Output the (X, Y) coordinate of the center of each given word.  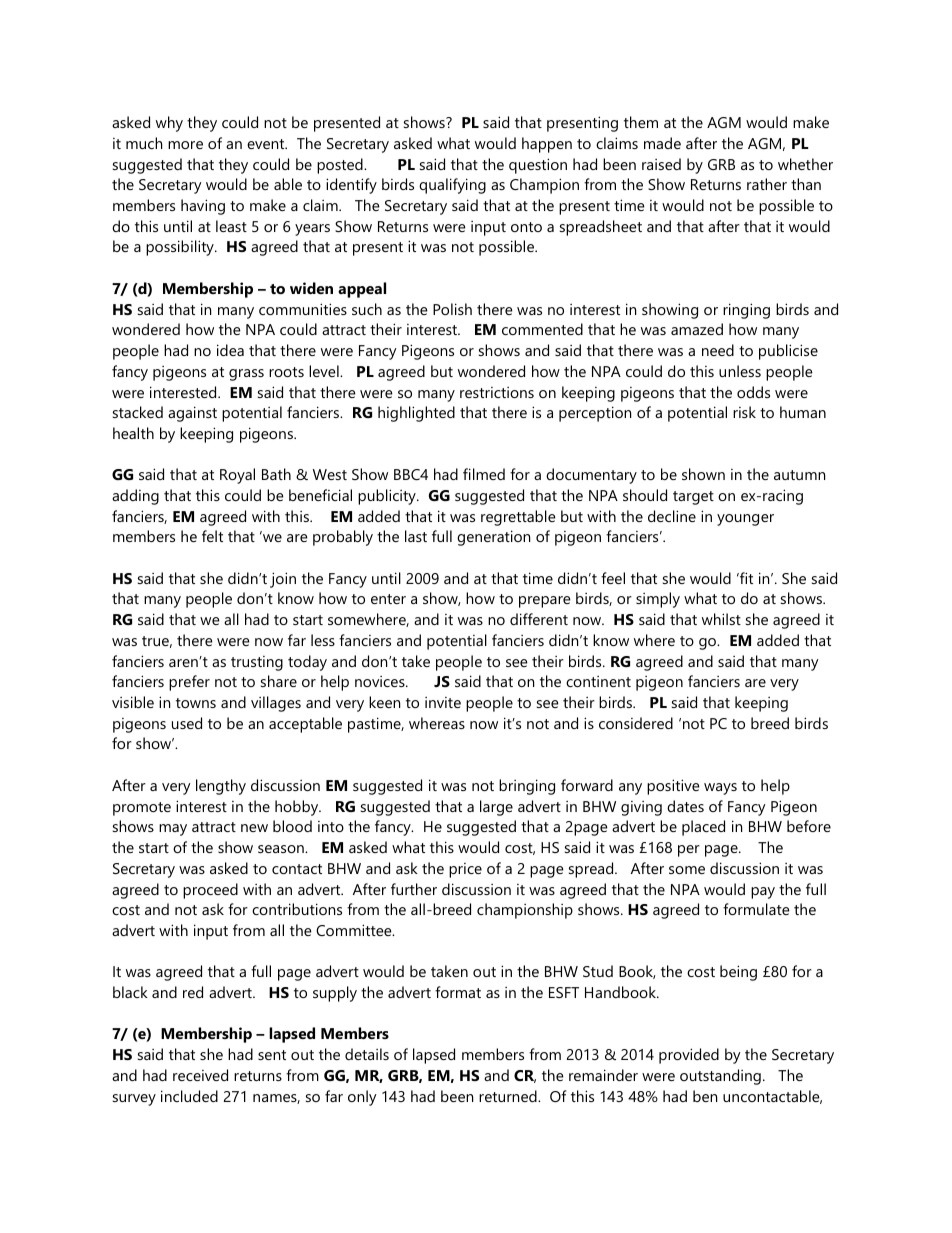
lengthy (221, 787)
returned (509, 1096)
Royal (237, 476)
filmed (484, 474)
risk (744, 412)
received (200, 1075)
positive (673, 787)
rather (767, 184)
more (185, 145)
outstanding (720, 1077)
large (496, 808)
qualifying (452, 186)
